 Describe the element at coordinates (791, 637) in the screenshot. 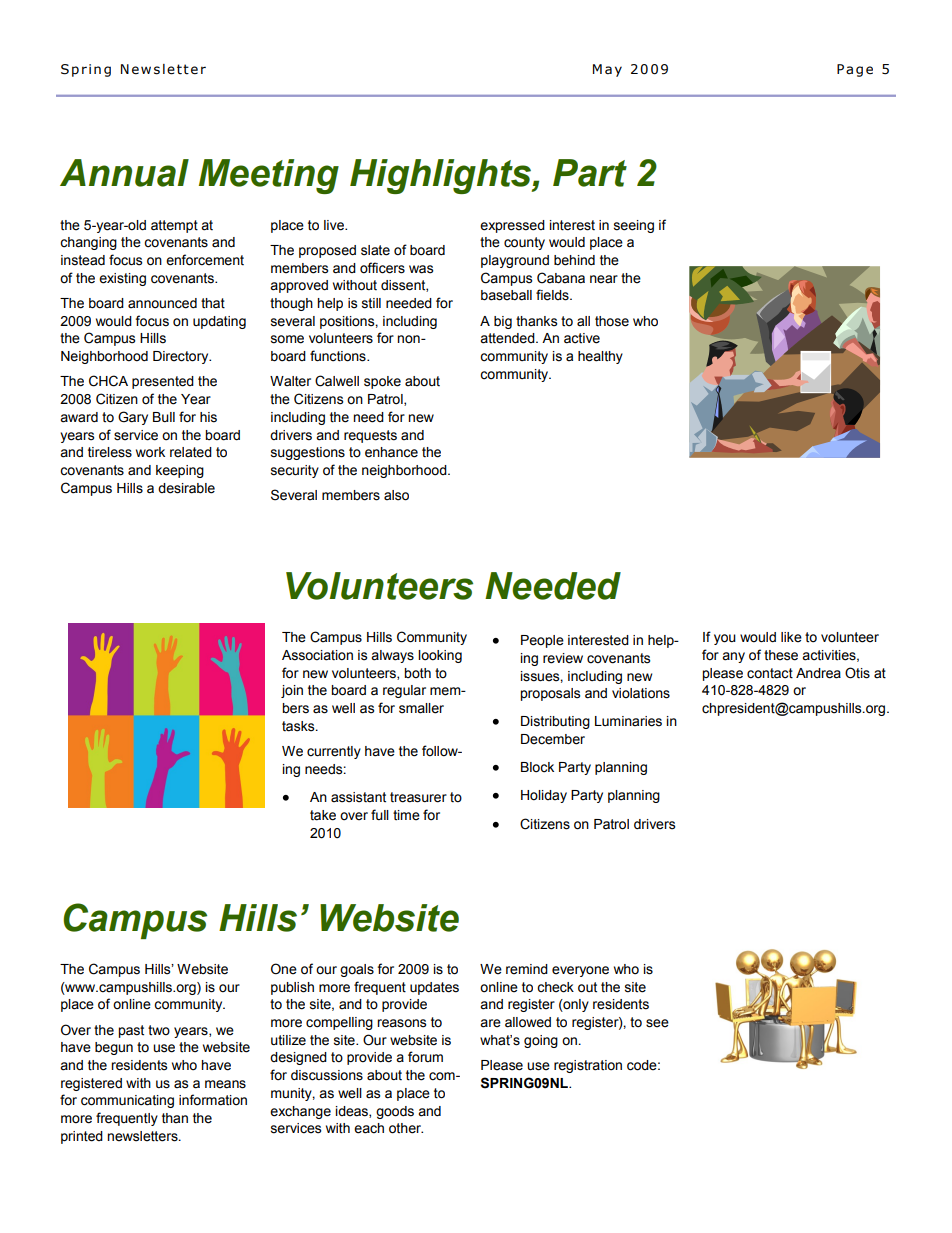

I see `like` at that location.
